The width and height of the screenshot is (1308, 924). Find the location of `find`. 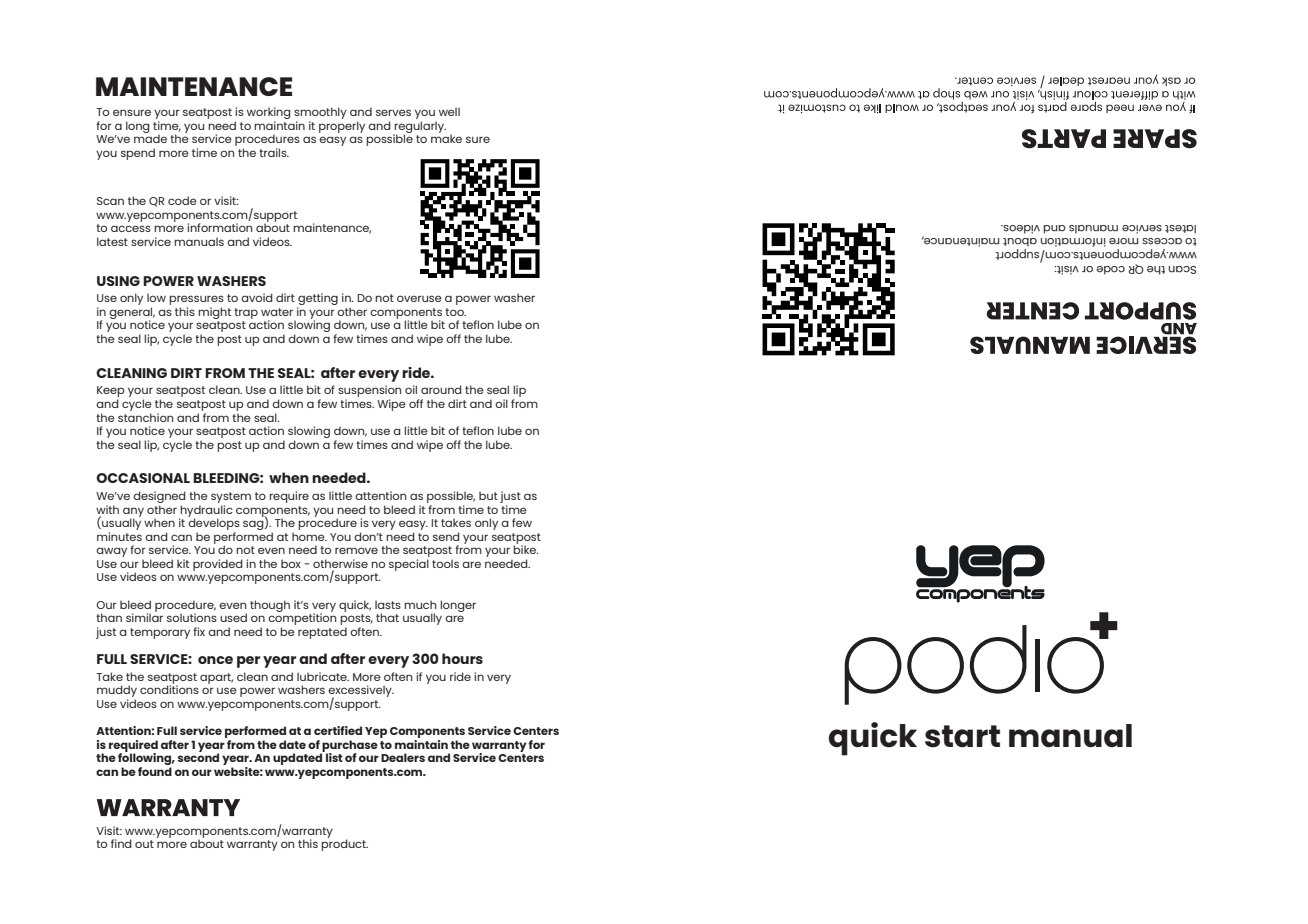

find is located at coordinates (121, 843).
